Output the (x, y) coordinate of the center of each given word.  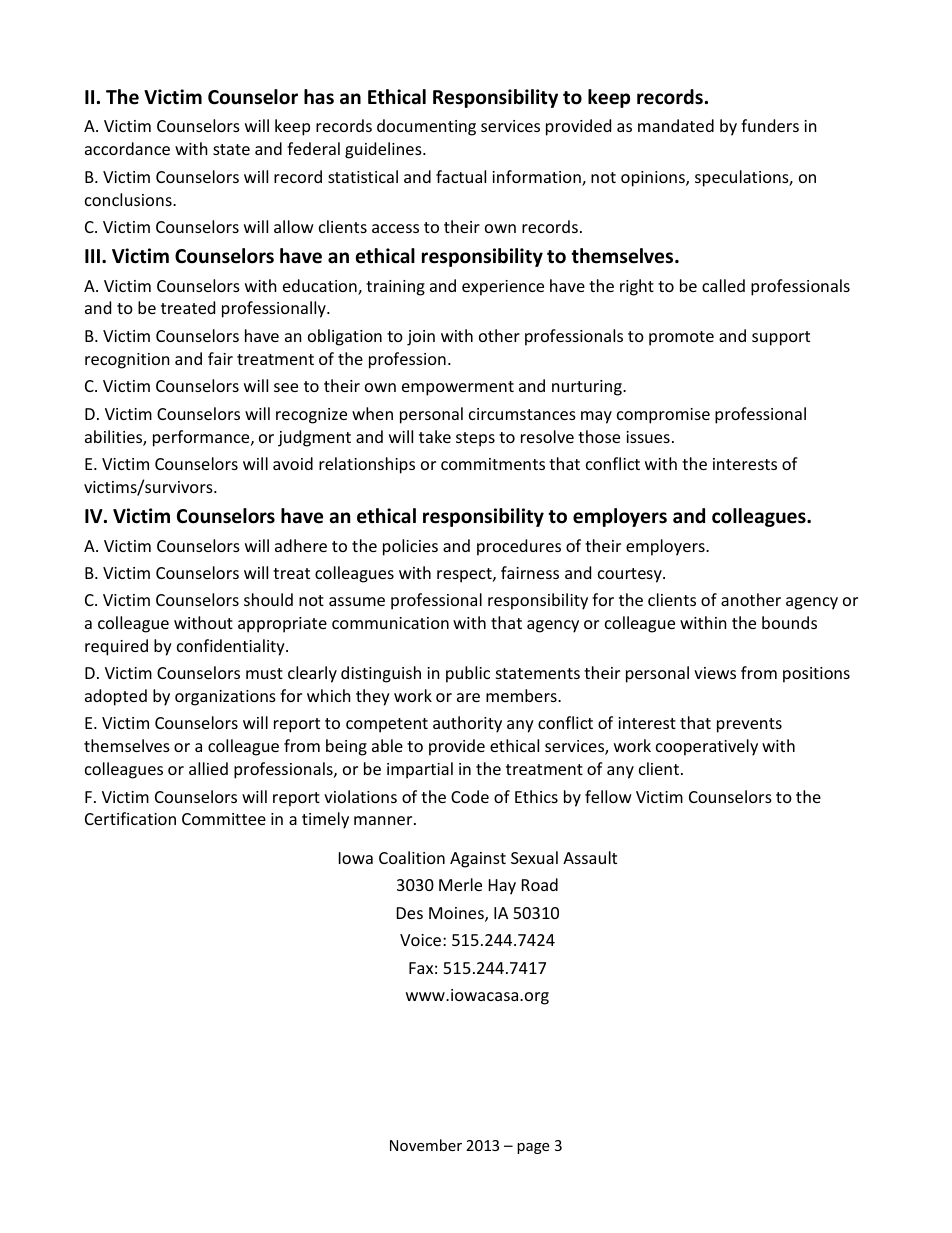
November (426, 1145)
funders (770, 125)
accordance (127, 148)
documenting (426, 127)
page (533, 1148)
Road (540, 884)
